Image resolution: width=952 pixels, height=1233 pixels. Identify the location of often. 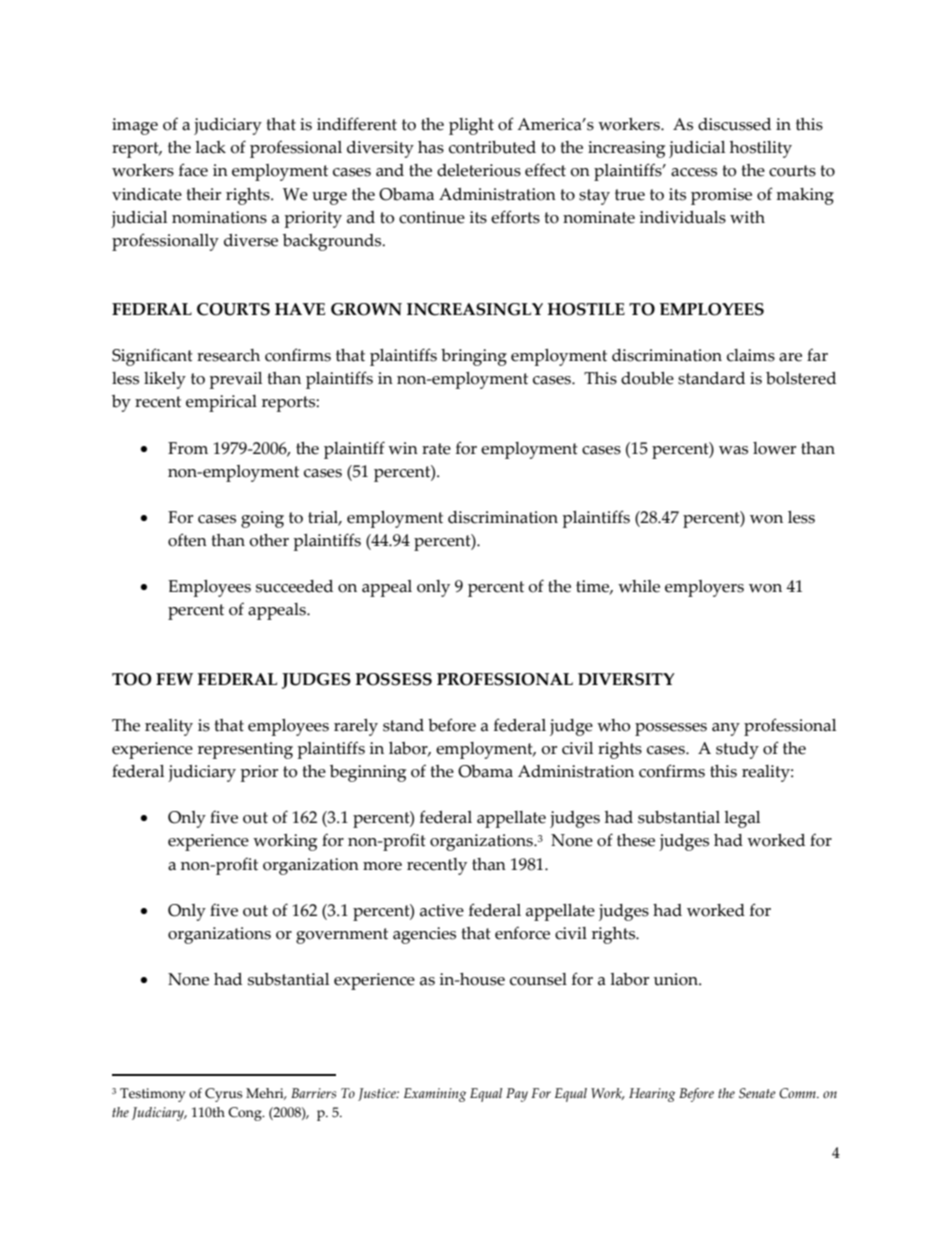
(187, 540).
